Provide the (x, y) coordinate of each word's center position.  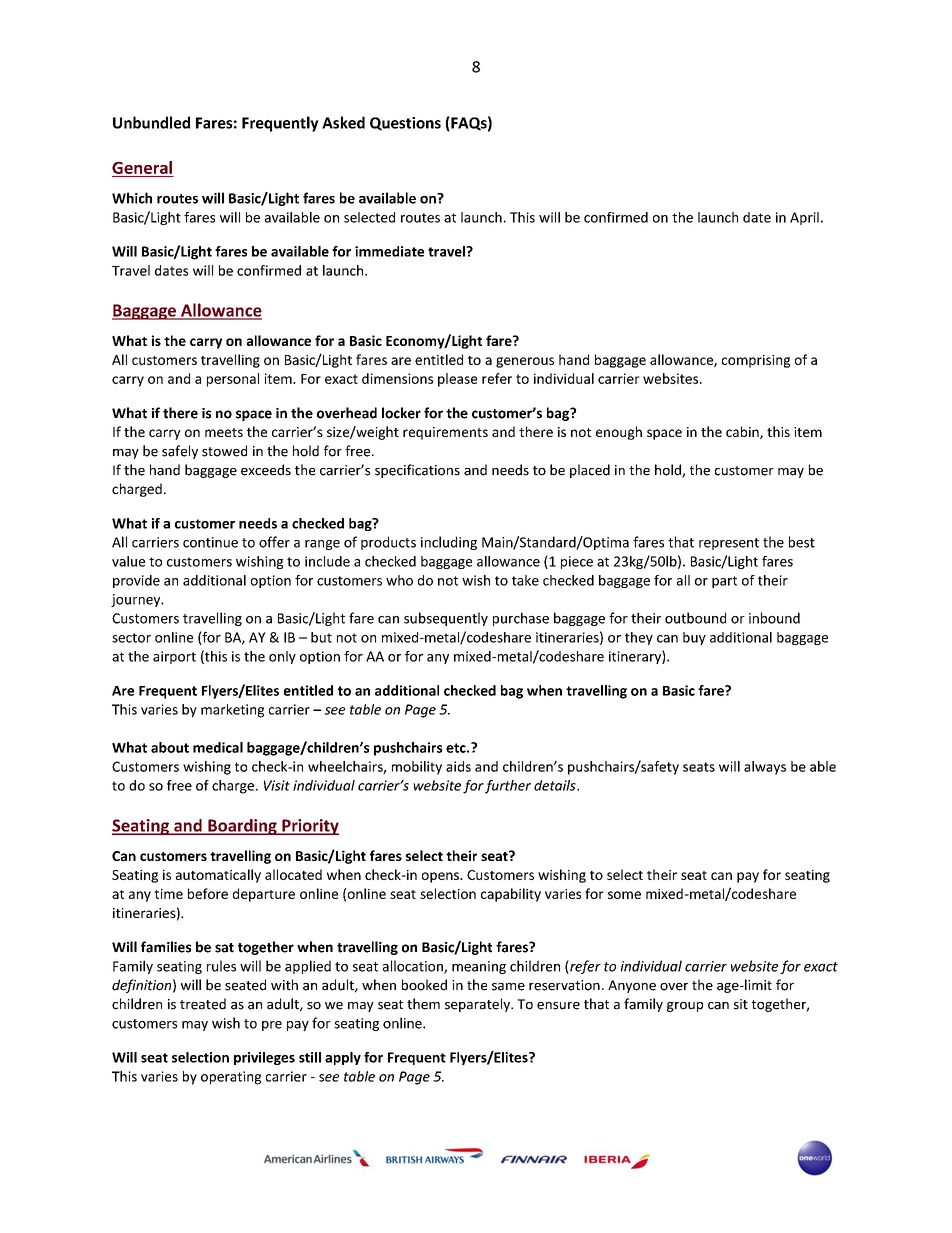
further (508, 787)
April (804, 218)
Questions (405, 124)
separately (478, 1005)
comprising (756, 361)
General (142, 167)
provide (136, 581)
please (457, 380)
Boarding (242, 827)
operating (231, 1078)
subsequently (446, 619)
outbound (695, 618)
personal (233, 380)
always (765, 768)
